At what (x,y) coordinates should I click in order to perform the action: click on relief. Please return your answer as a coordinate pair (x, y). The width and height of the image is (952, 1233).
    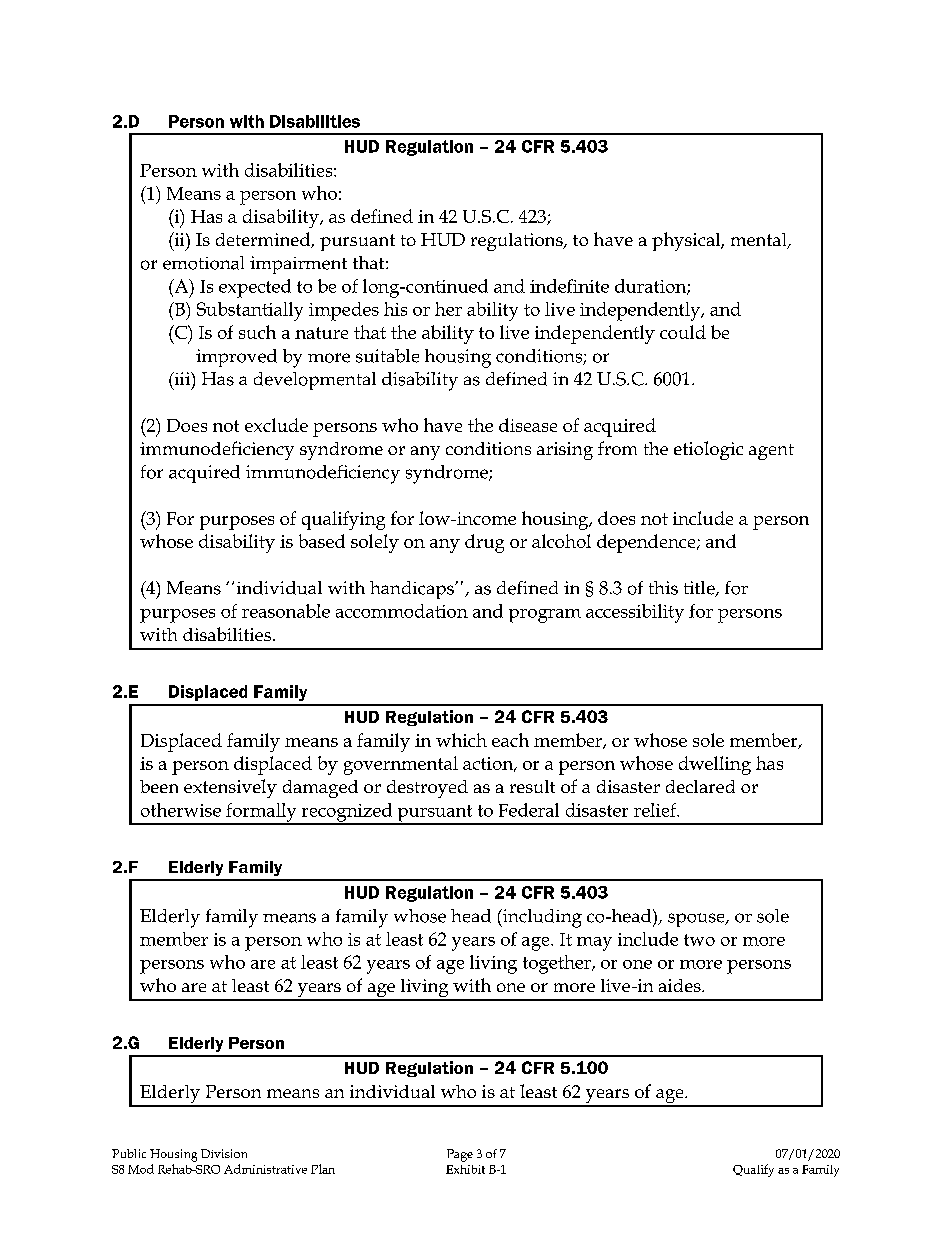
    Looking at the image, I should click on (656, 810).
